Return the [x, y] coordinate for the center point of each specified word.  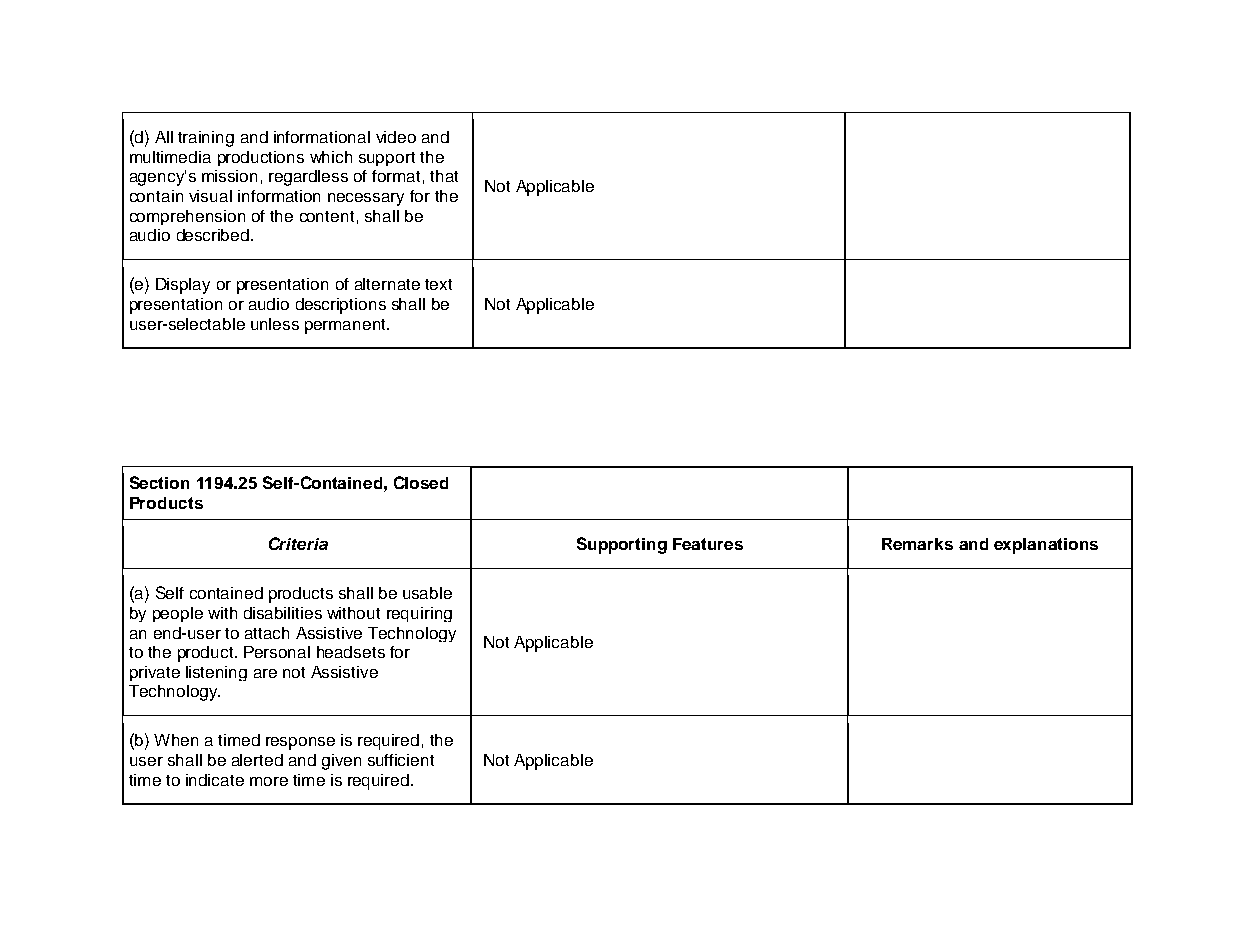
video [396, 137]
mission [229, 176]
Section [159, 482]
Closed [421, 482]
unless [275, 324]
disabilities [283, 613]
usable [427, 593]
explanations [1046, 546]
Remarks [917, 544]
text [438, 284]
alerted [257, 760]
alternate [387, 284]
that [444, 176]
